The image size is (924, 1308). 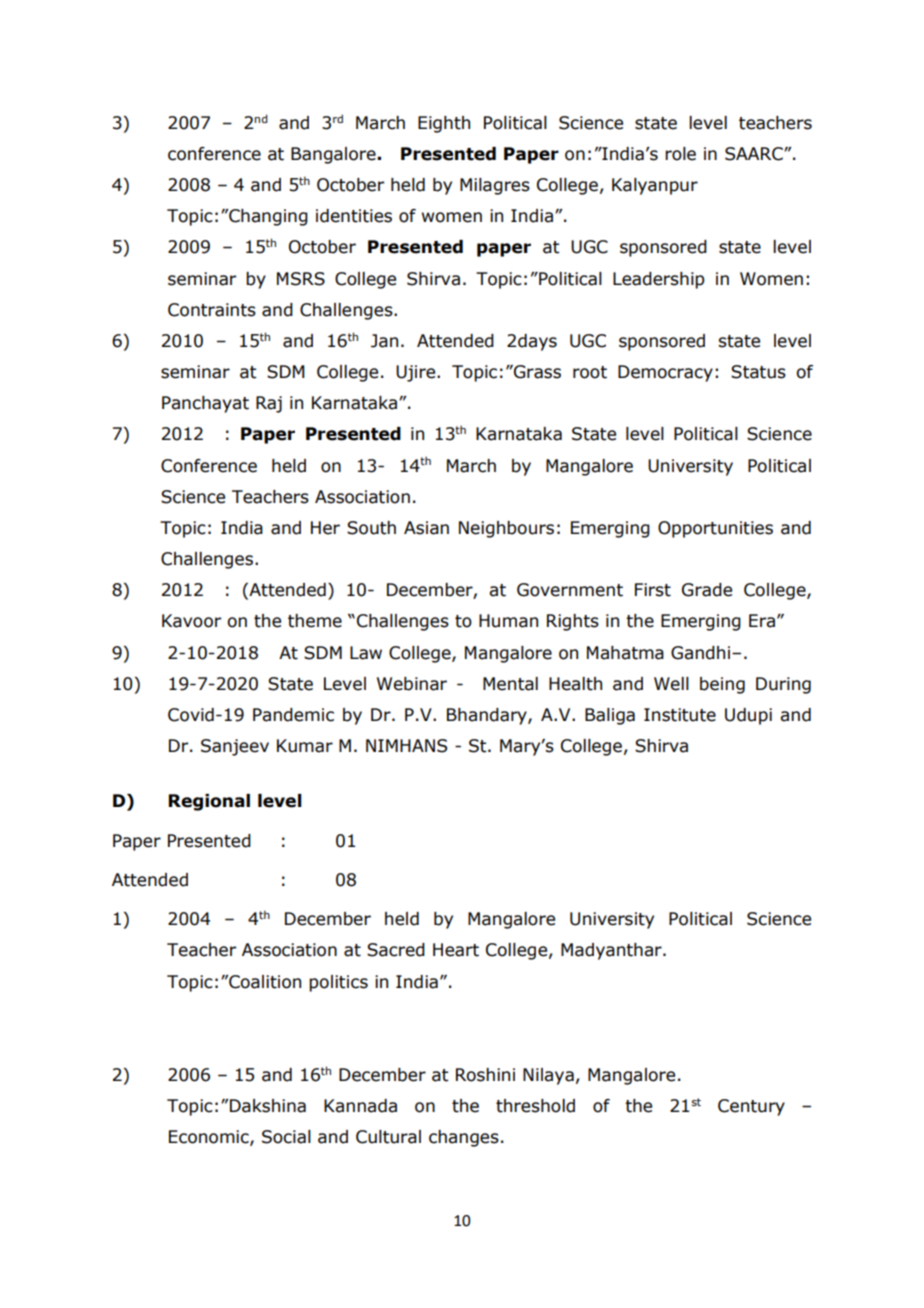 I want to click on role, so click(x=680, y=154).
